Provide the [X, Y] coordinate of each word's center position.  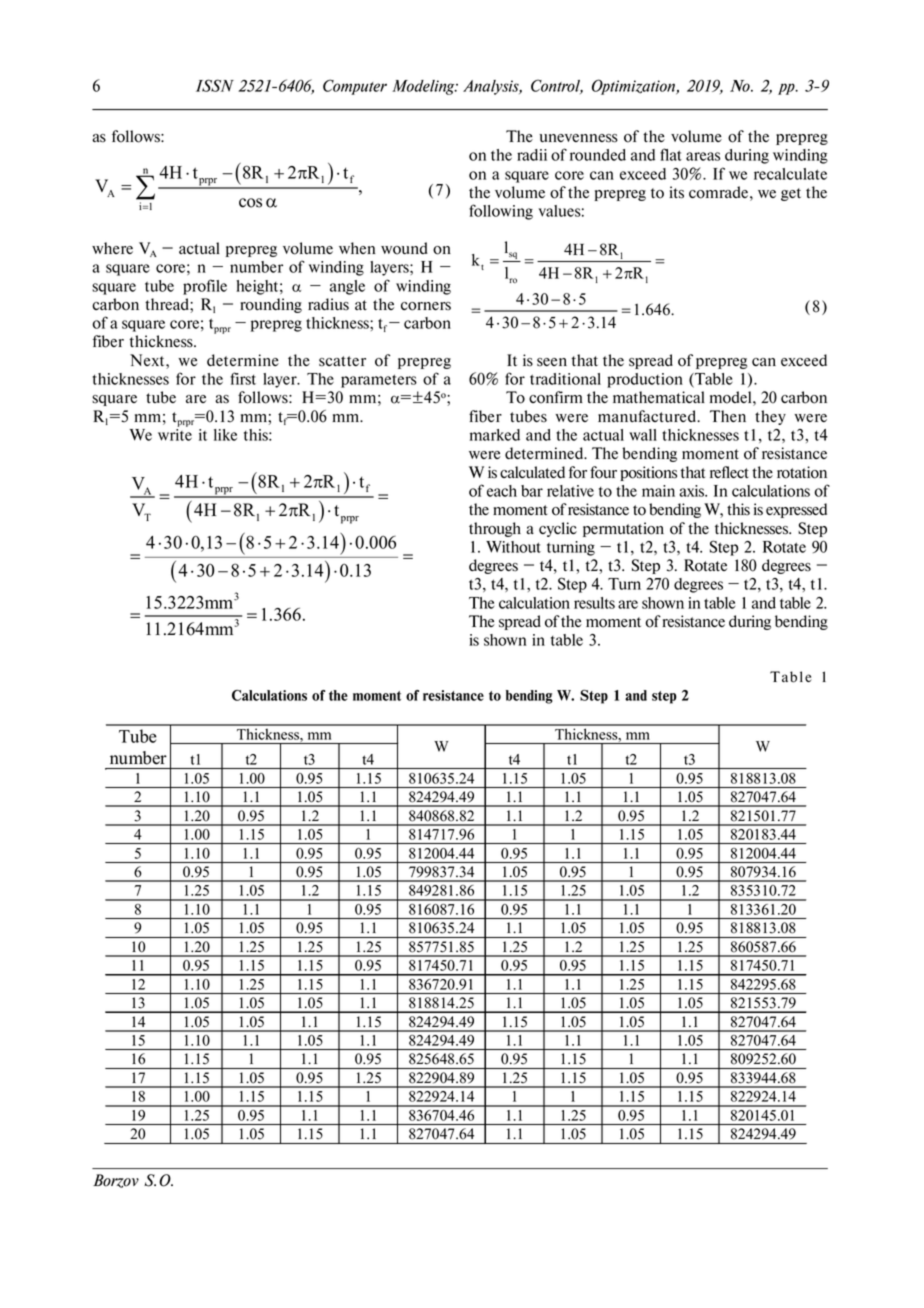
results [594, 603]
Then [728, 416]
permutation [623, 529]
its [676, 192]
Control [557, 86]
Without [513, 547]
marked [495, 435]
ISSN [215, 85]
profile [205, 287]
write [175, 435]
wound [404, 248]
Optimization [634, 87]
